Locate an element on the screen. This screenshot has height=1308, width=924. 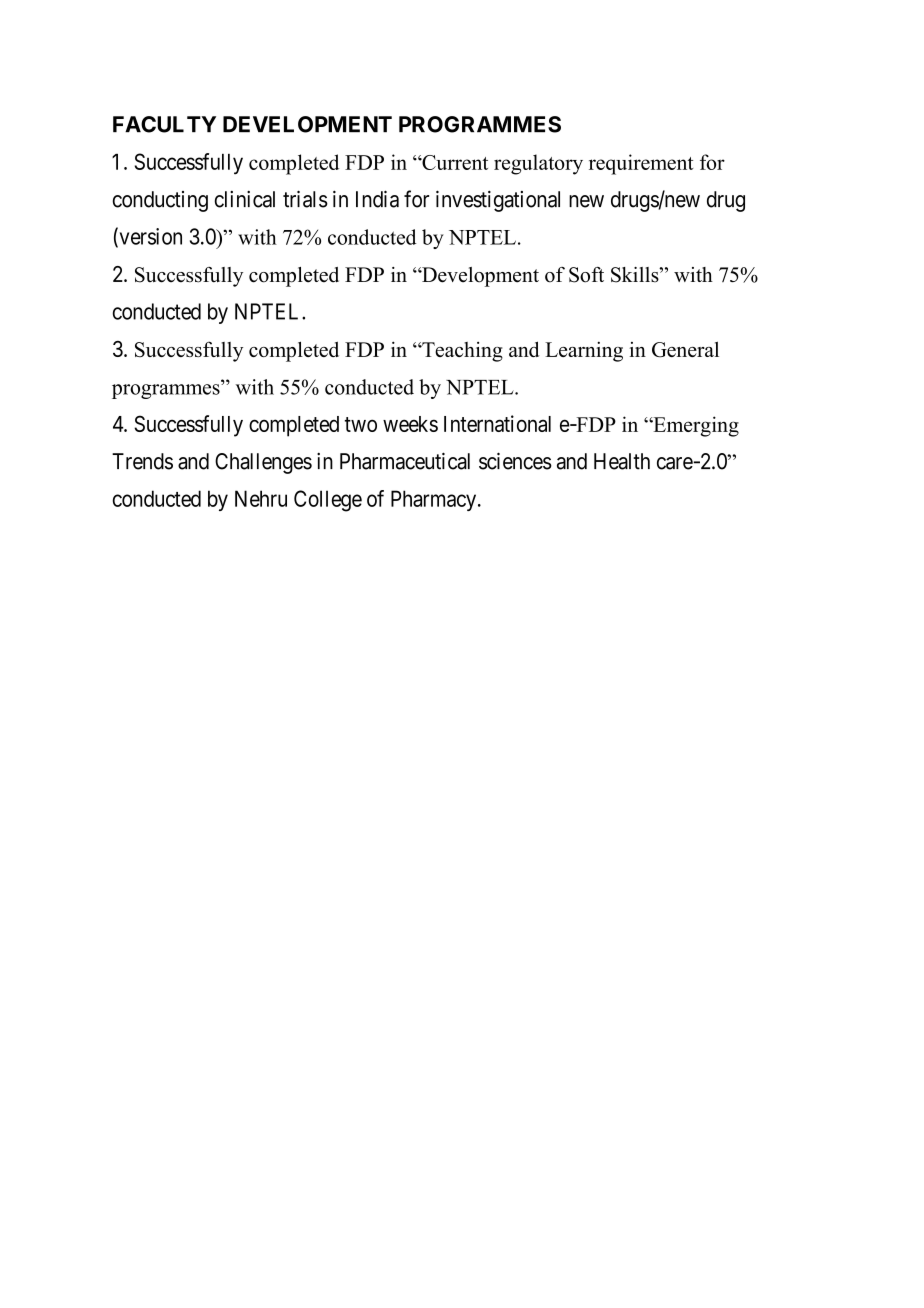
Nehru is located at coordinates (261, 498).
